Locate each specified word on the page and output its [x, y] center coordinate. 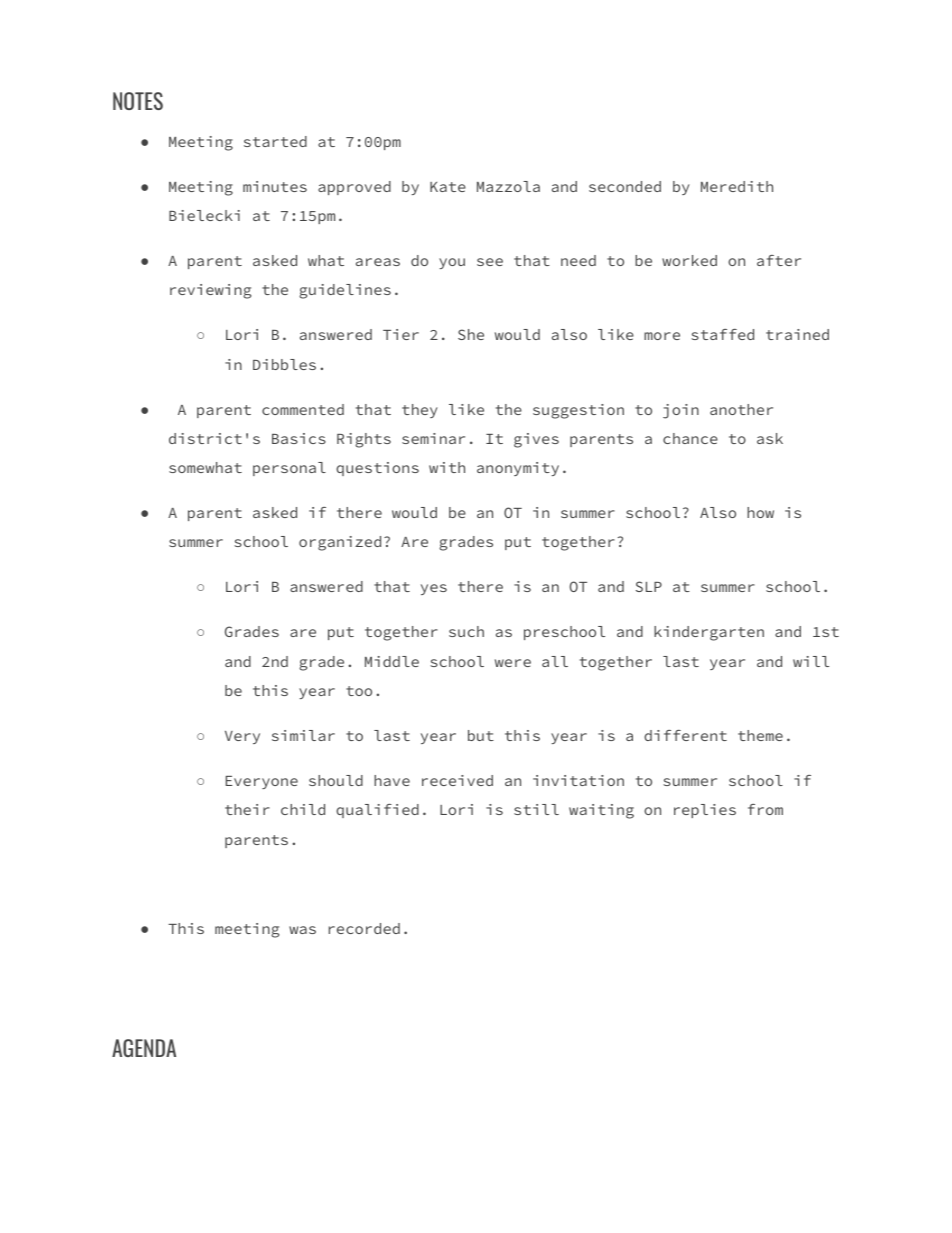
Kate [448, 187]
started [275, 141]
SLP [649, 586]
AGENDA [144, 1048]
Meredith [737, 186]
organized [340, 543]
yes [434, 589]
